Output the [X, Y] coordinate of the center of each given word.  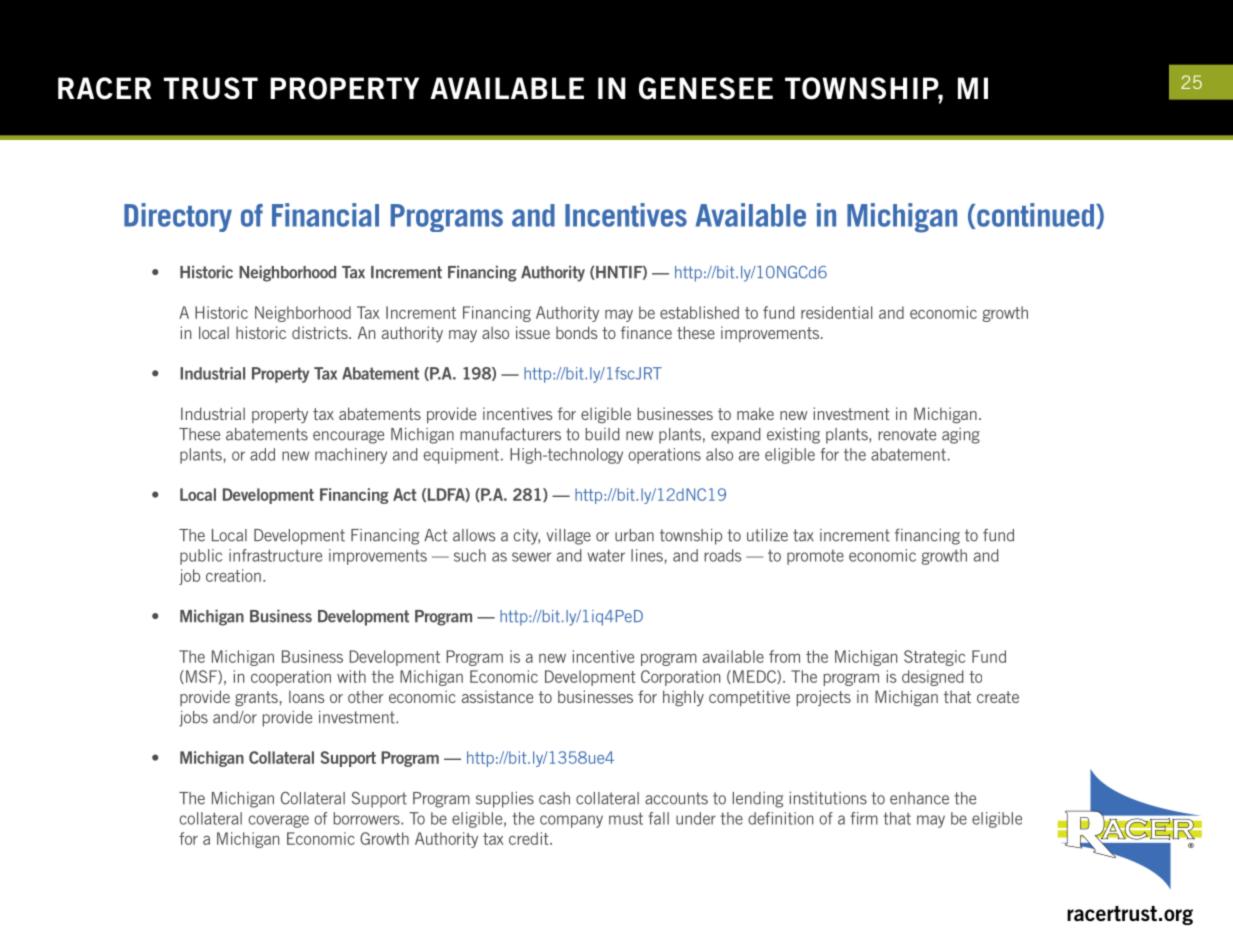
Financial [325, 215]
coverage [279, 821]
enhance [919, 798]
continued [1035, 215]
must [626, 818]
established [699, 312]
